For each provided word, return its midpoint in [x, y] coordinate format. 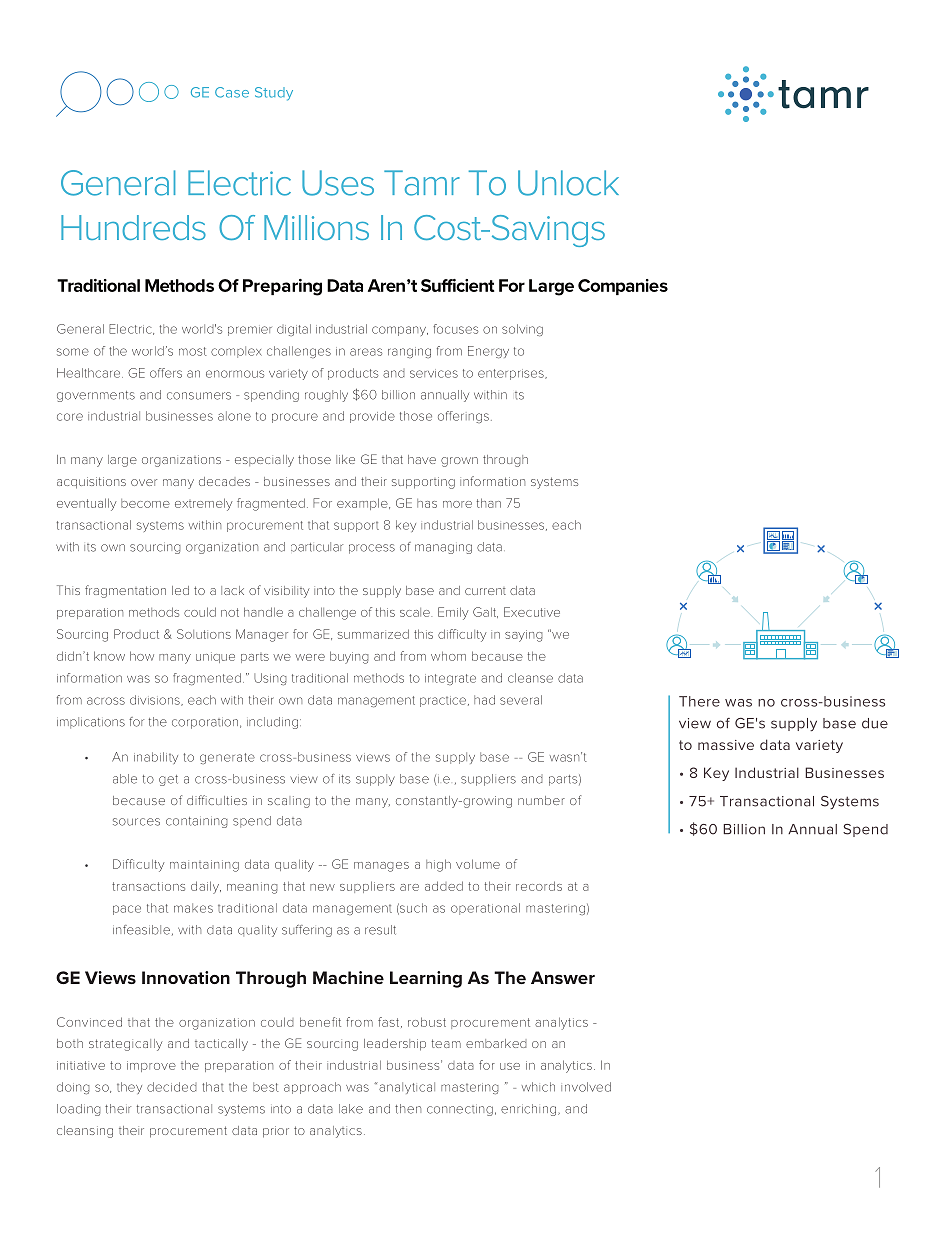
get [168, 780]
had [484, 700]
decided [171, 1087]
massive [726, 745]
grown [459, 462]
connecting [460, 1110]
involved [586, 1087]
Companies [623, 287]
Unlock [568, 183]
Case [232, 92]
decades [224, 481]
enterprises [512, 374]
